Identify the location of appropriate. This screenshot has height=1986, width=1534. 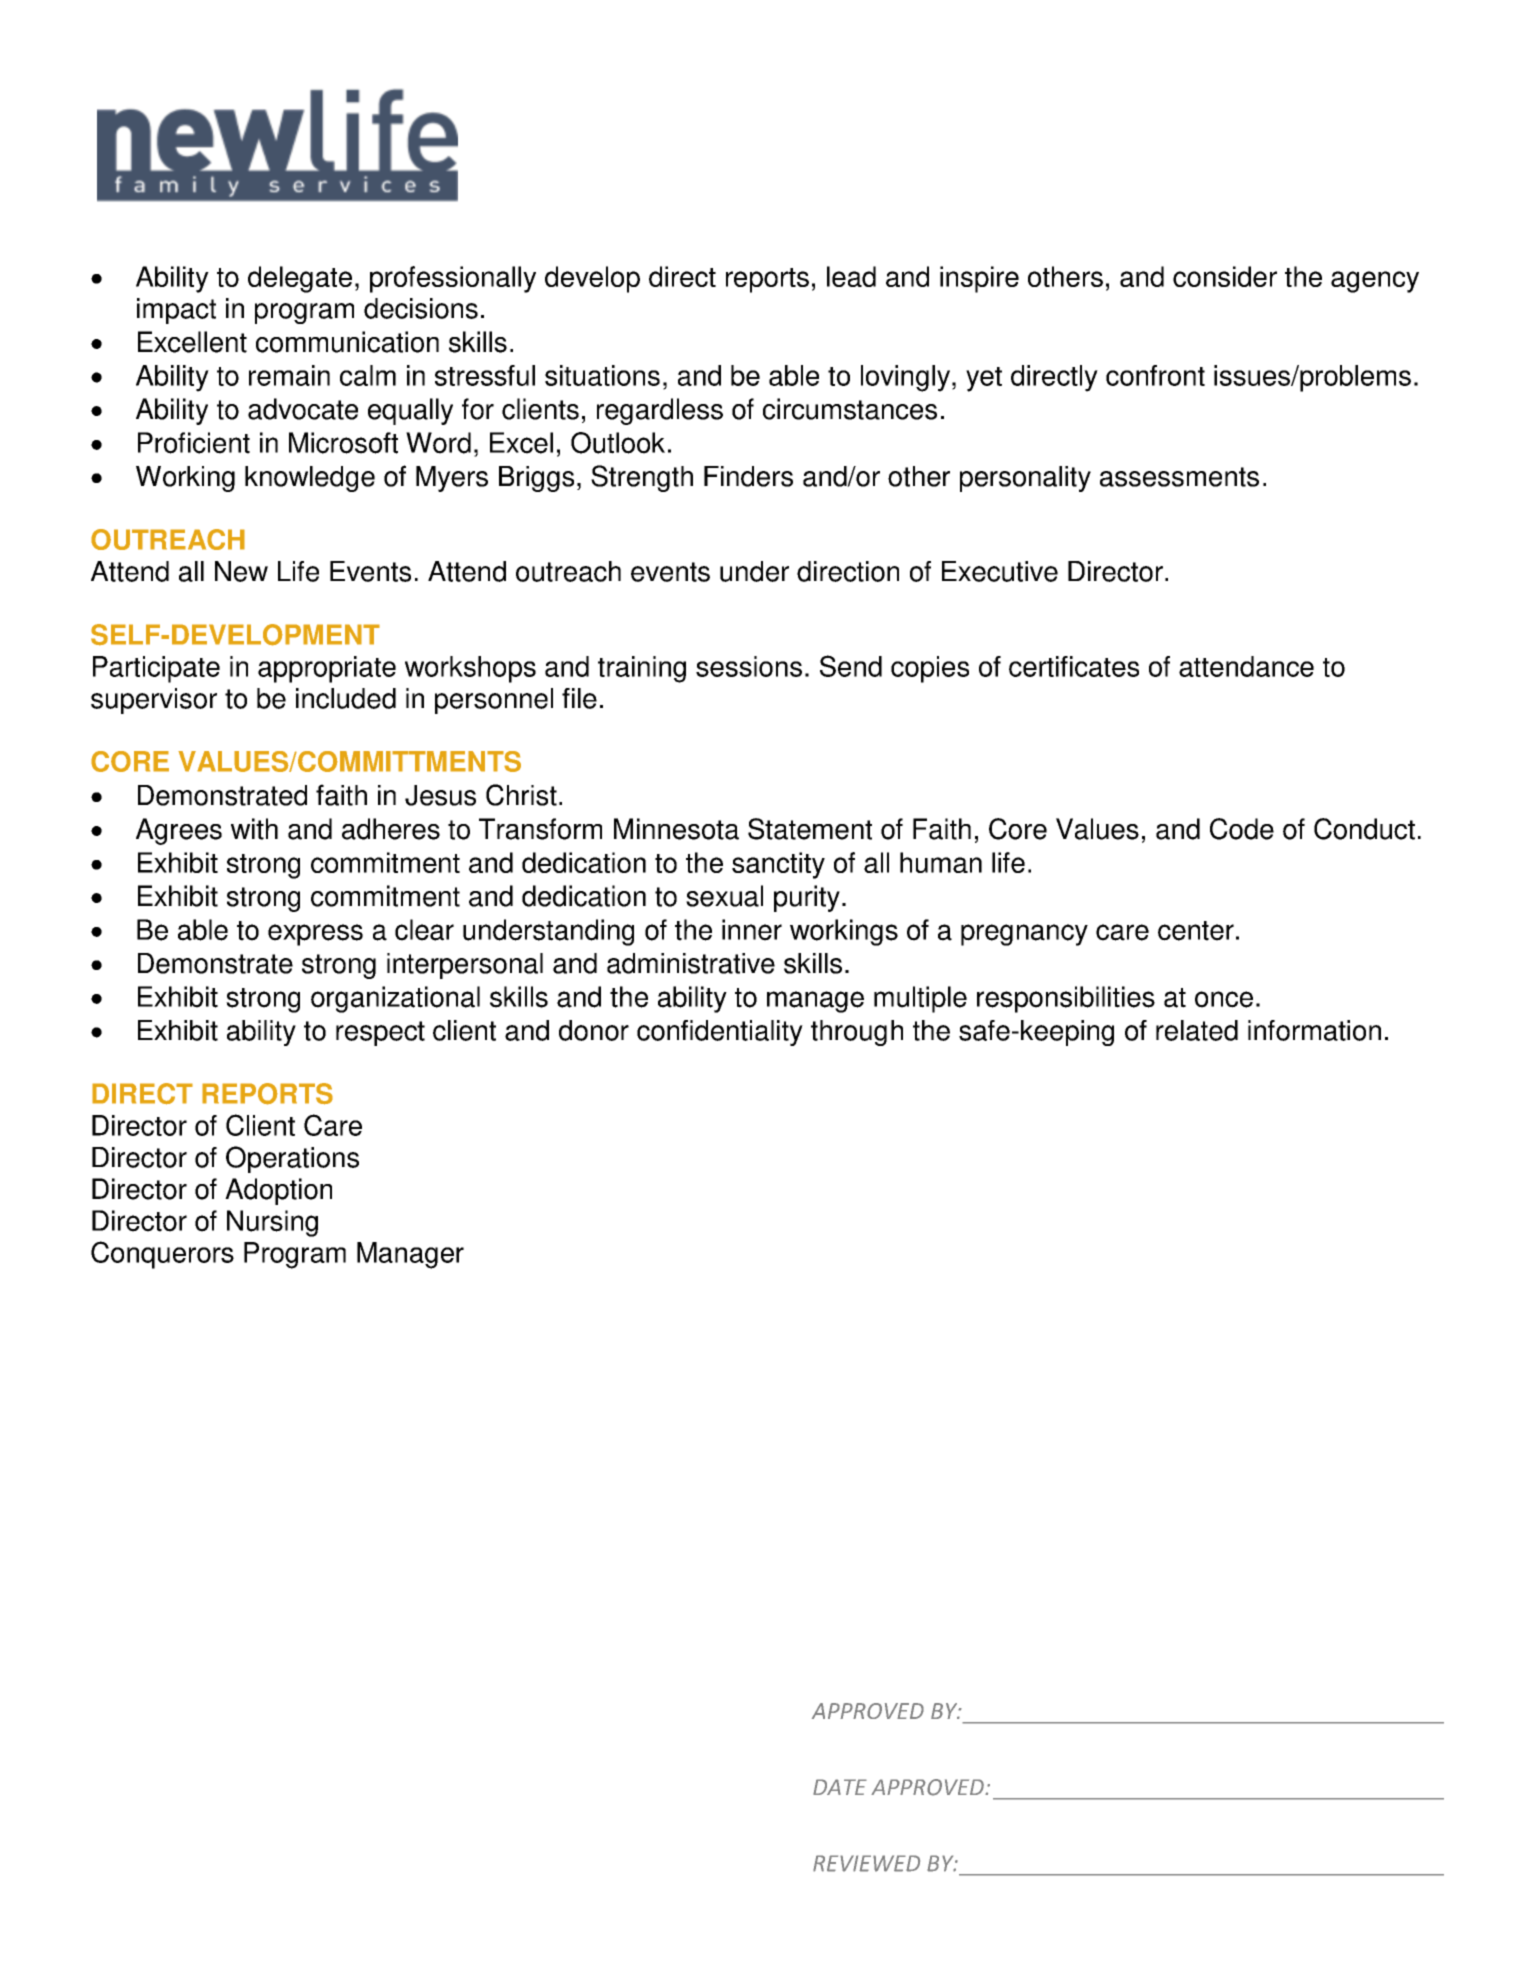
(327, 669).
